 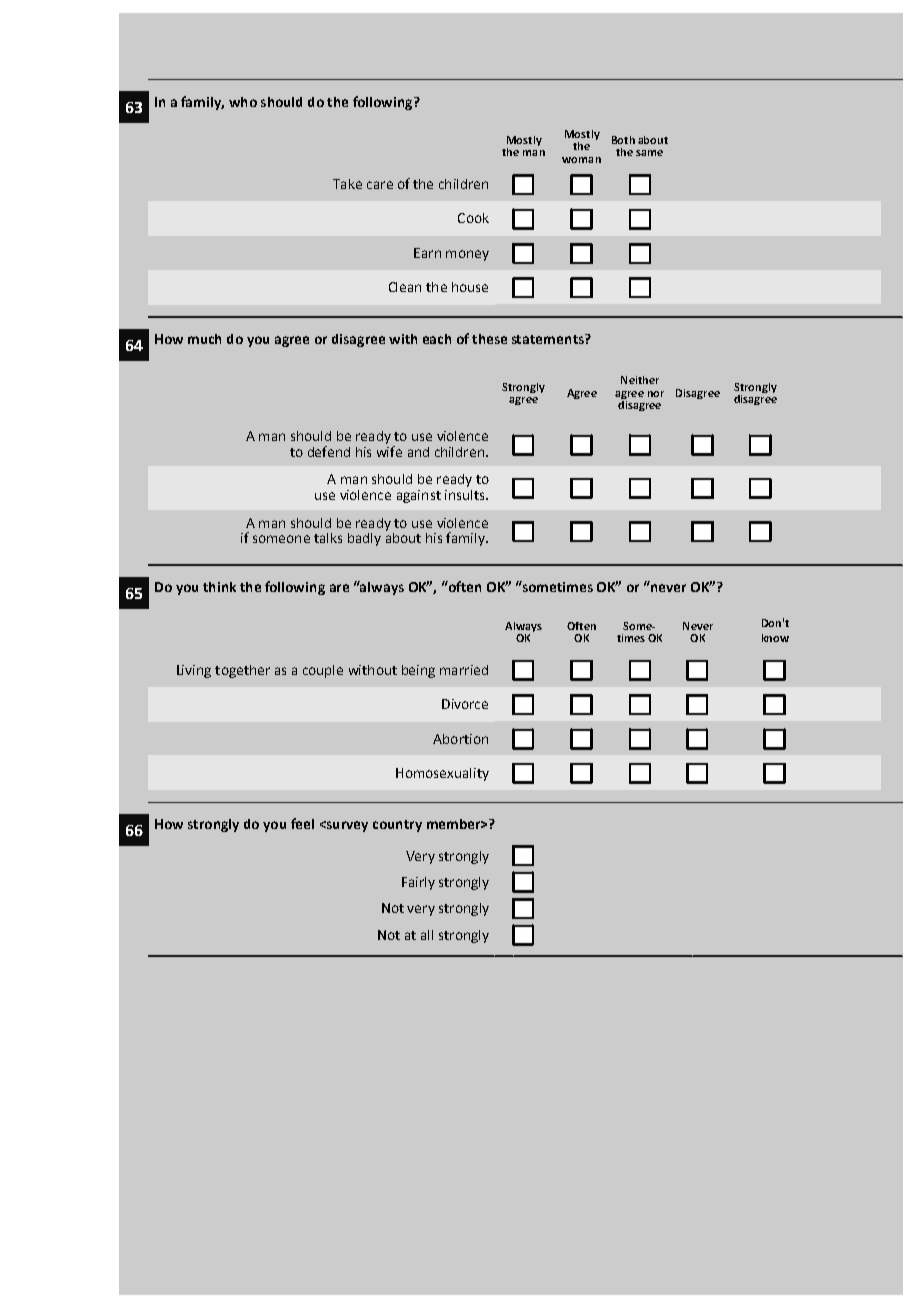 I want to click on Neither, so click(x=640, y=380).
